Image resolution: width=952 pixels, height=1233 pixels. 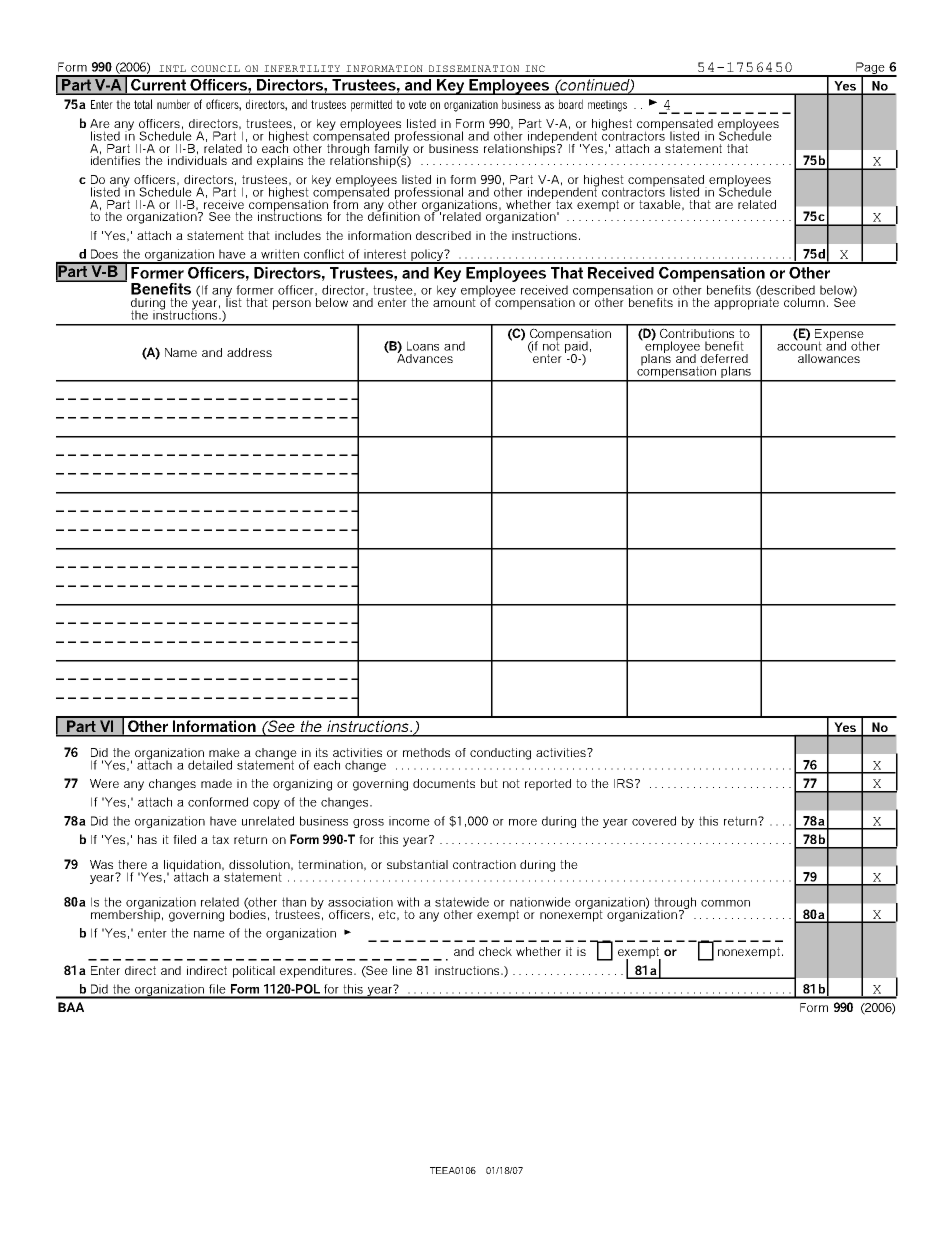 What do you see at coordinates (210, 765) in the page?
I see `detailed` at bounding box center [210, 765].
